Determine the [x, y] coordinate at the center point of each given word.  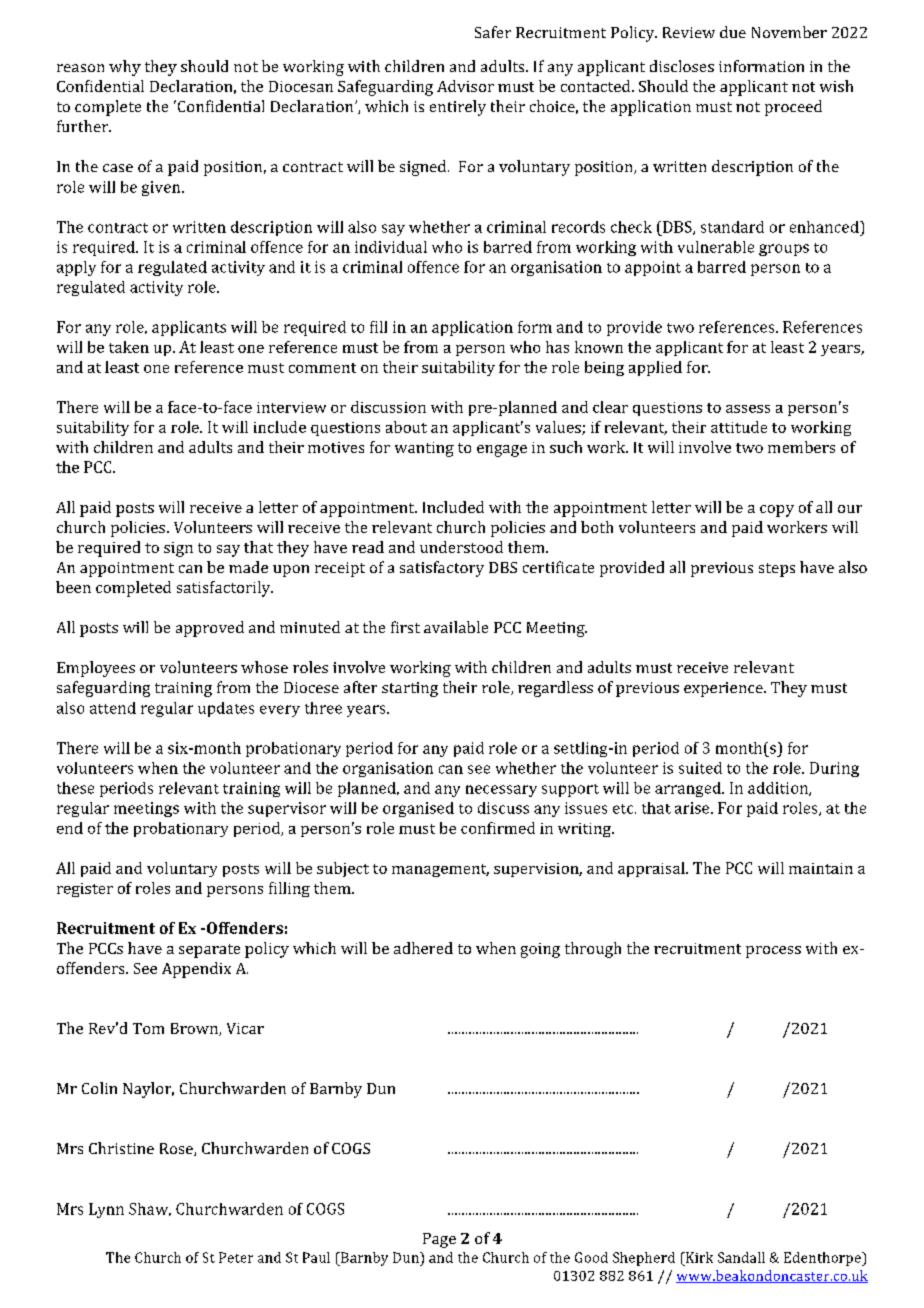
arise [693, 808]
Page [439, 1240]
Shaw [150, 1209]
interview [291, 407]
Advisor [465, 86]
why [125, 68]
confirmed [498, 828]
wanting [424, 449]
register [85, 890]
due [733, 32]
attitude [739, 427]
